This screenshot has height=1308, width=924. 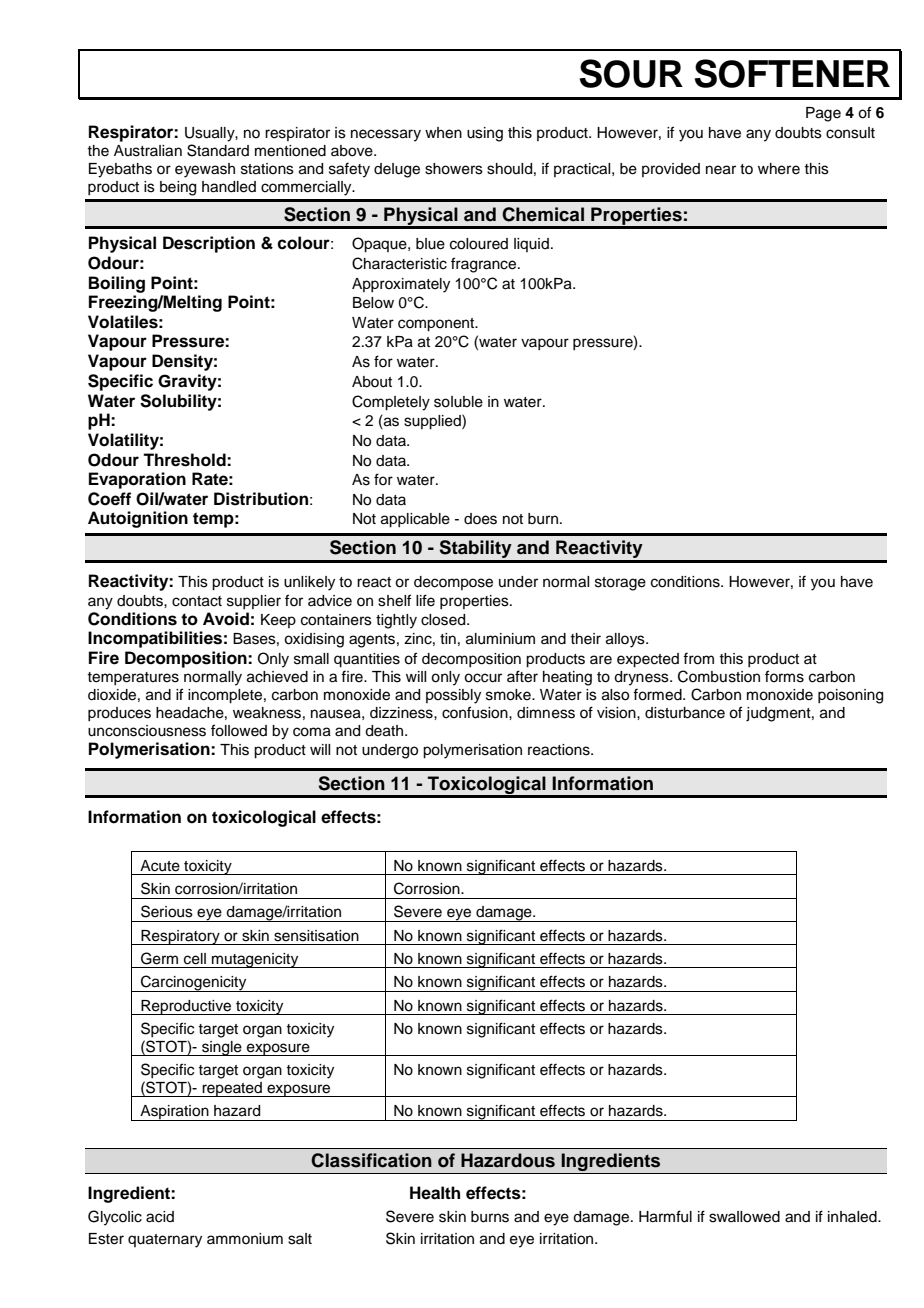 I want to click on Standard, so click(x=218, y=150).
